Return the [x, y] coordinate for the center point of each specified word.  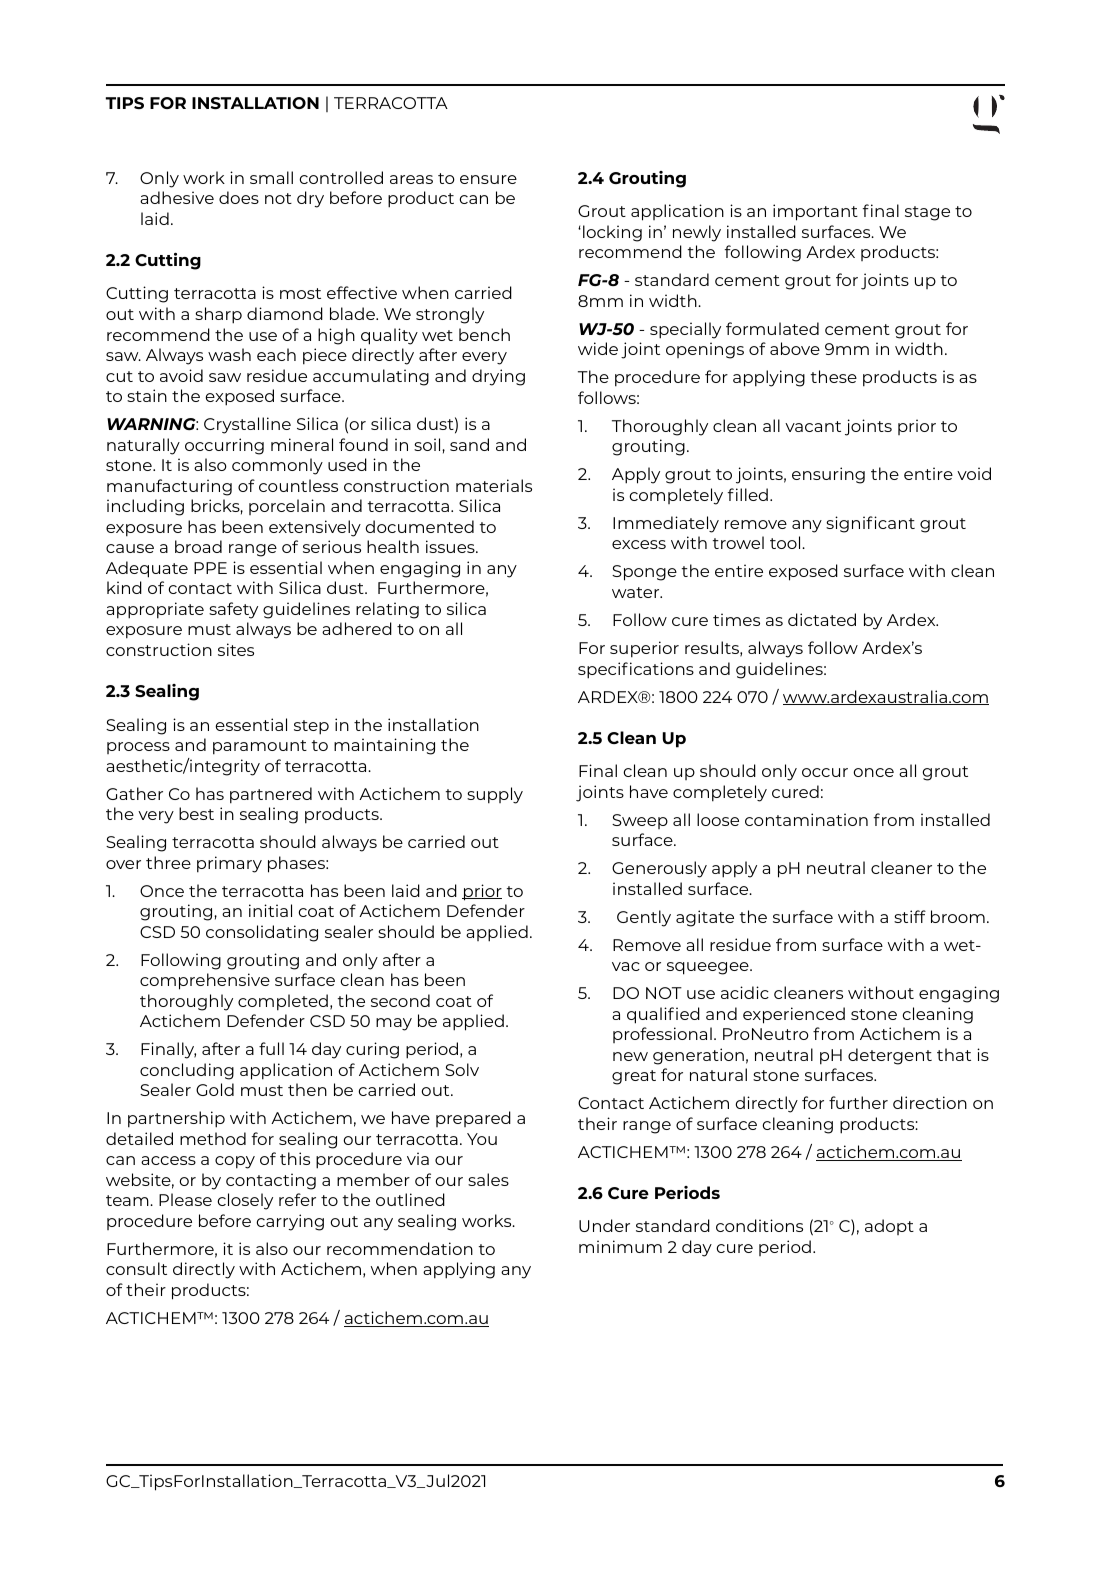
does [239, 197]
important [815, 212]
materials [494, 485]
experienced [794, 1015]
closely [245, 1201]
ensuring [828, 475]
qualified [663, 1015]
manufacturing [169, 487]
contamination [806, 819]
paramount [260, 747]
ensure [488, 179]
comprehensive [205, 981]
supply [495, 795]
